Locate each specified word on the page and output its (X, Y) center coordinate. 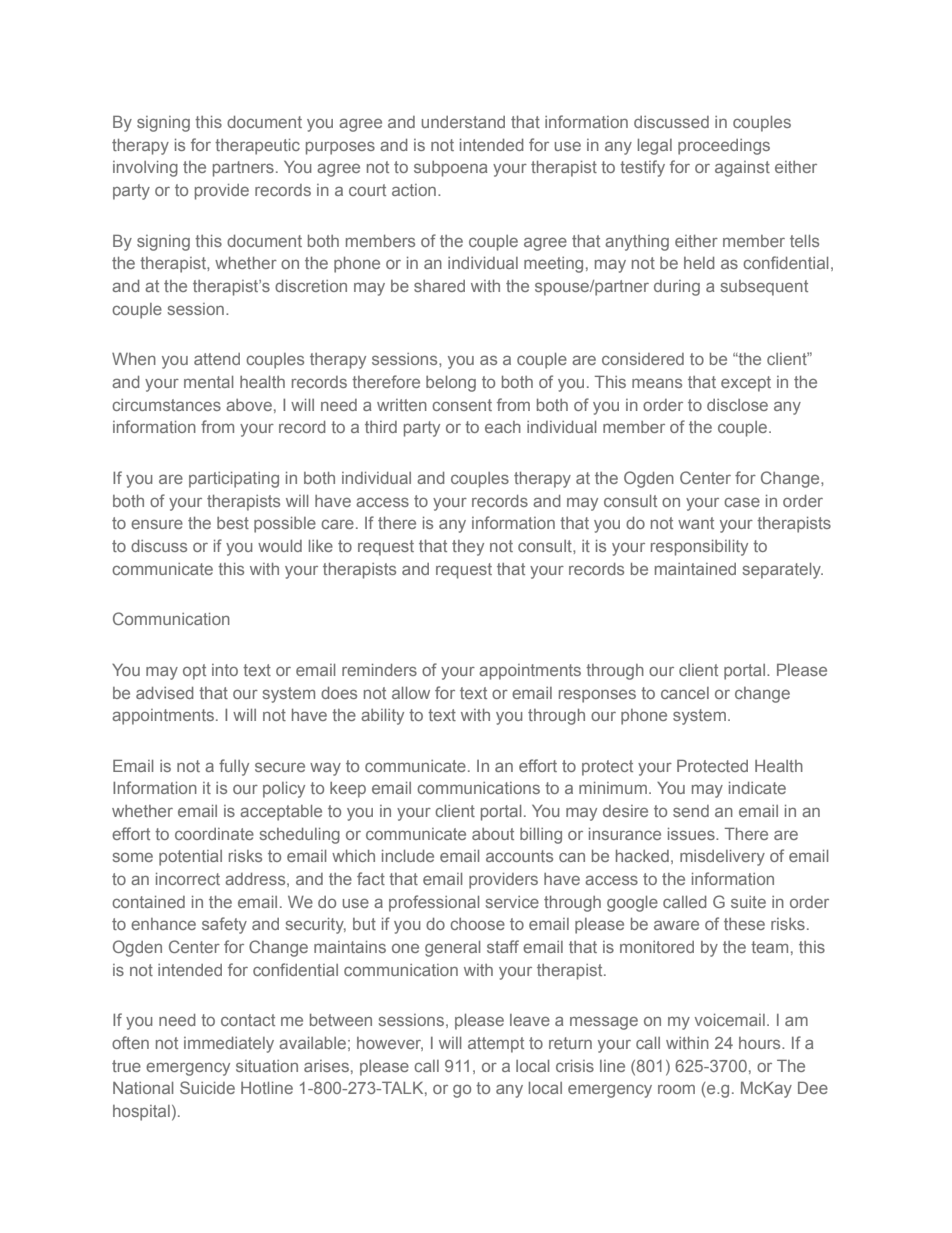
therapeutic (257, 147)
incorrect (188, 879)
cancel (685, 693)
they (468, 548)
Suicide (207, 1087)
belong (451, 384)
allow (411, 693)
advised (165, 693)
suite (748, 902)
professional (434, 903)
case (742, 502)
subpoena (450, 169)
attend (217, 359)
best (233, 523)
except (746, 384)
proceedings (724, 147)
